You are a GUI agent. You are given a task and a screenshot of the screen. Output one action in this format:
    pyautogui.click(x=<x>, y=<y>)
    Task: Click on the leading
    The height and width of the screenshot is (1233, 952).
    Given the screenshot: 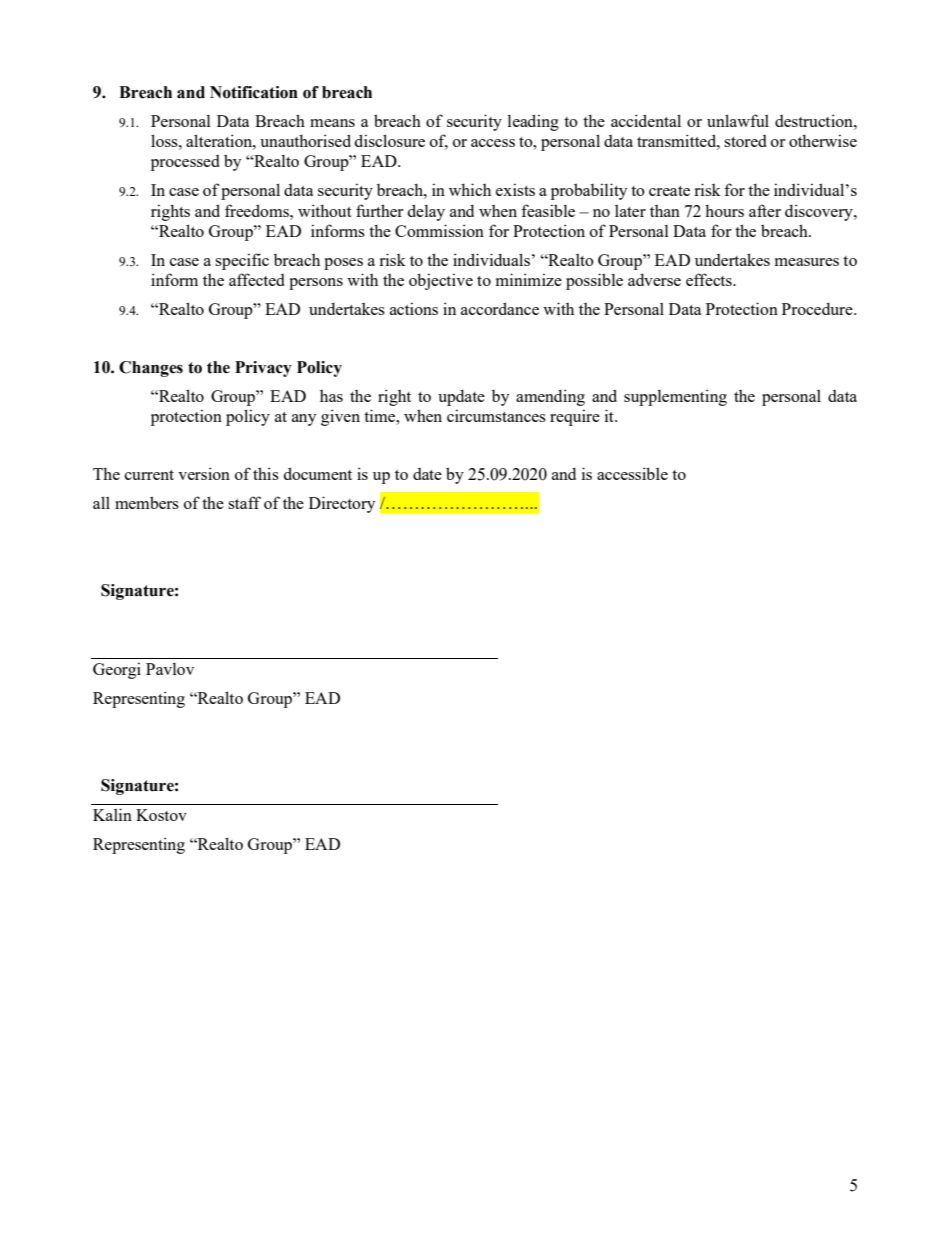 What is the action you would take?
    pyautogui.click(x=533, y=122)
